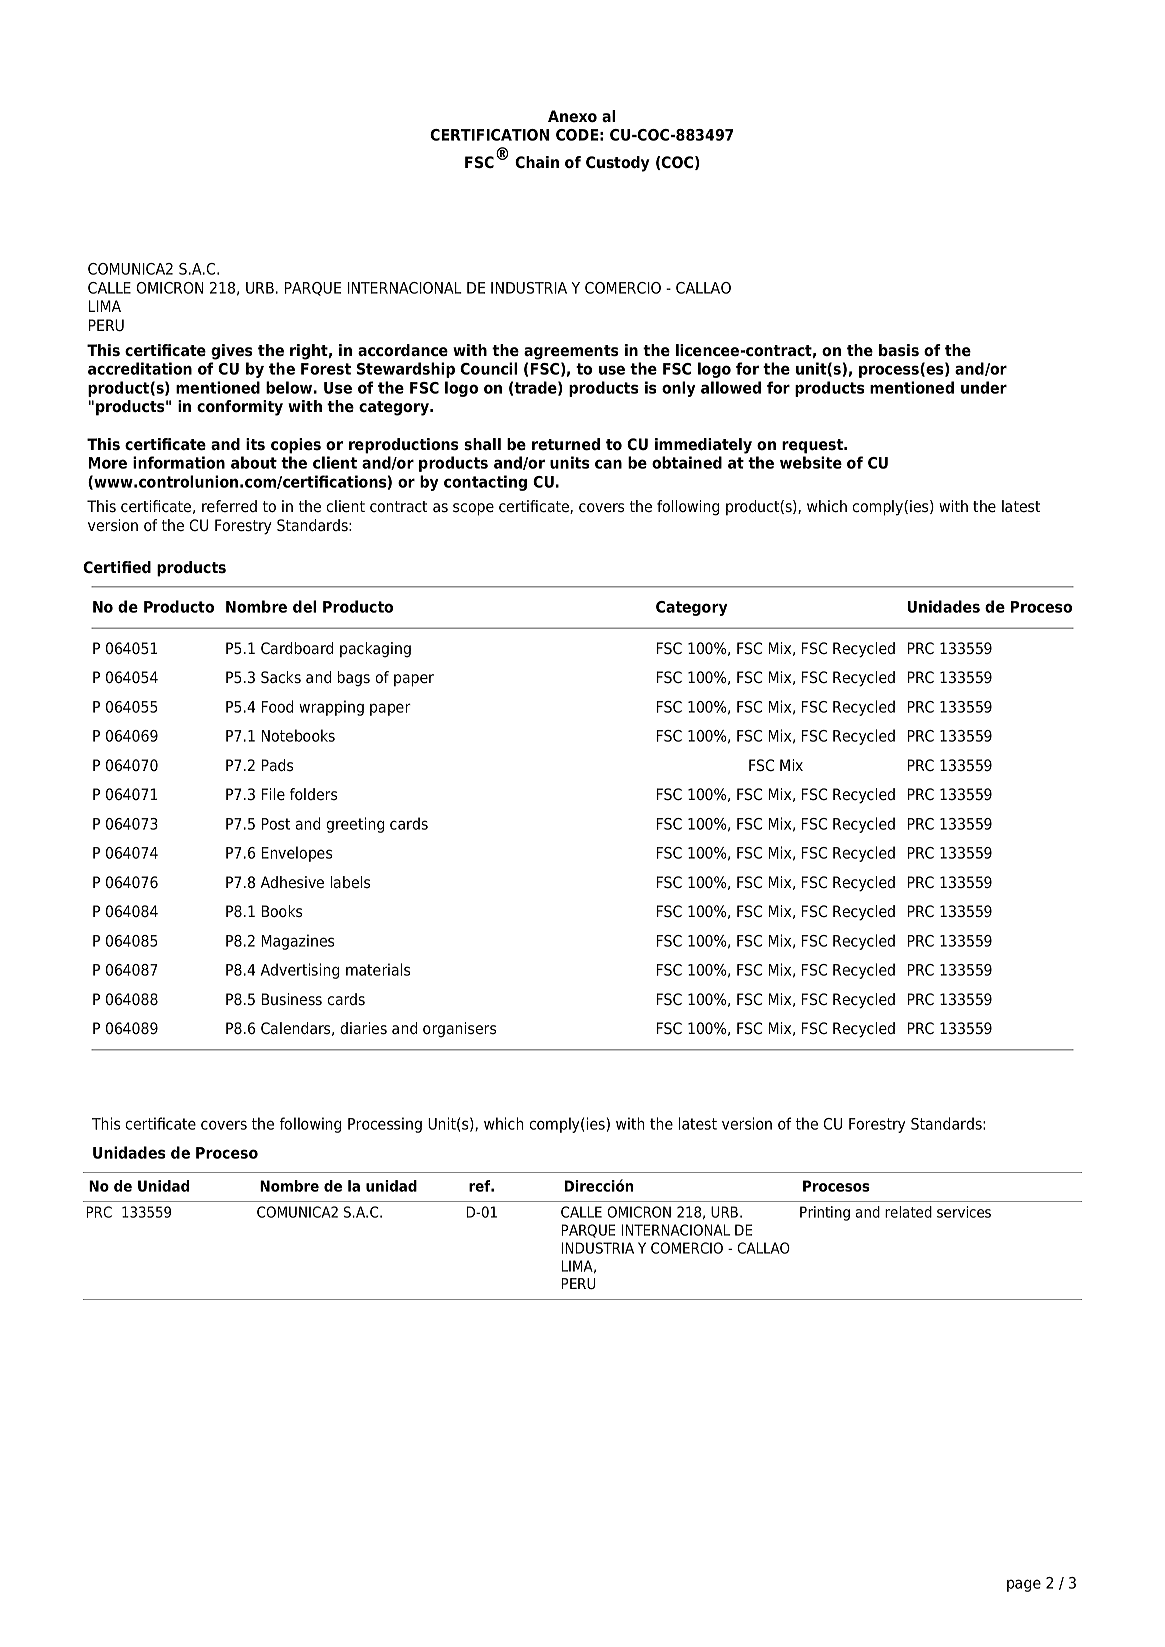 This image has width=1165, height=1647. Describe the element at coordinates (537, 162) in the image. I see `Chain` at that location.
